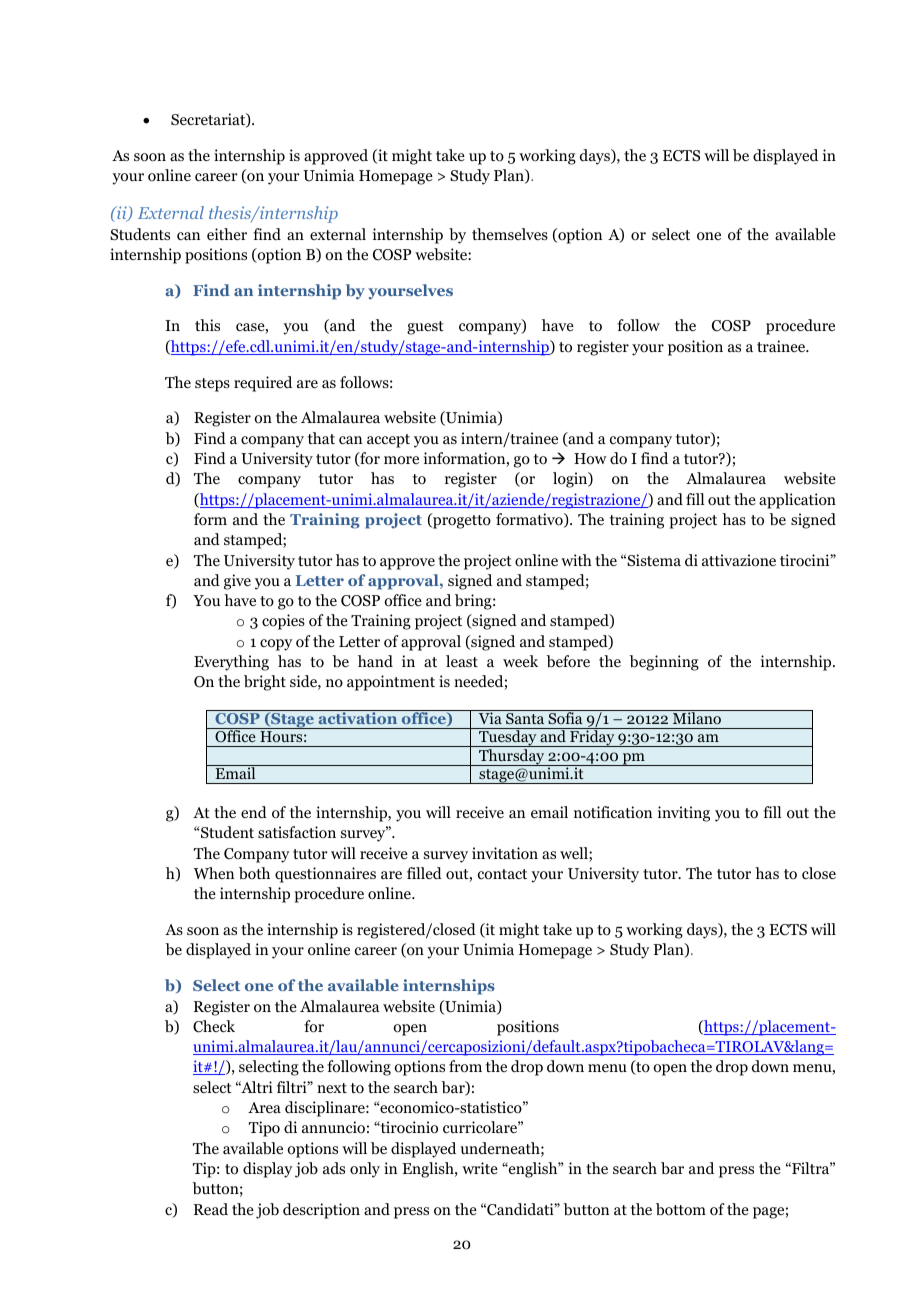 This image has width=924, height=1308. Describe the element at coordinates (510, 234) in the image. I see `themselves` at that location.
